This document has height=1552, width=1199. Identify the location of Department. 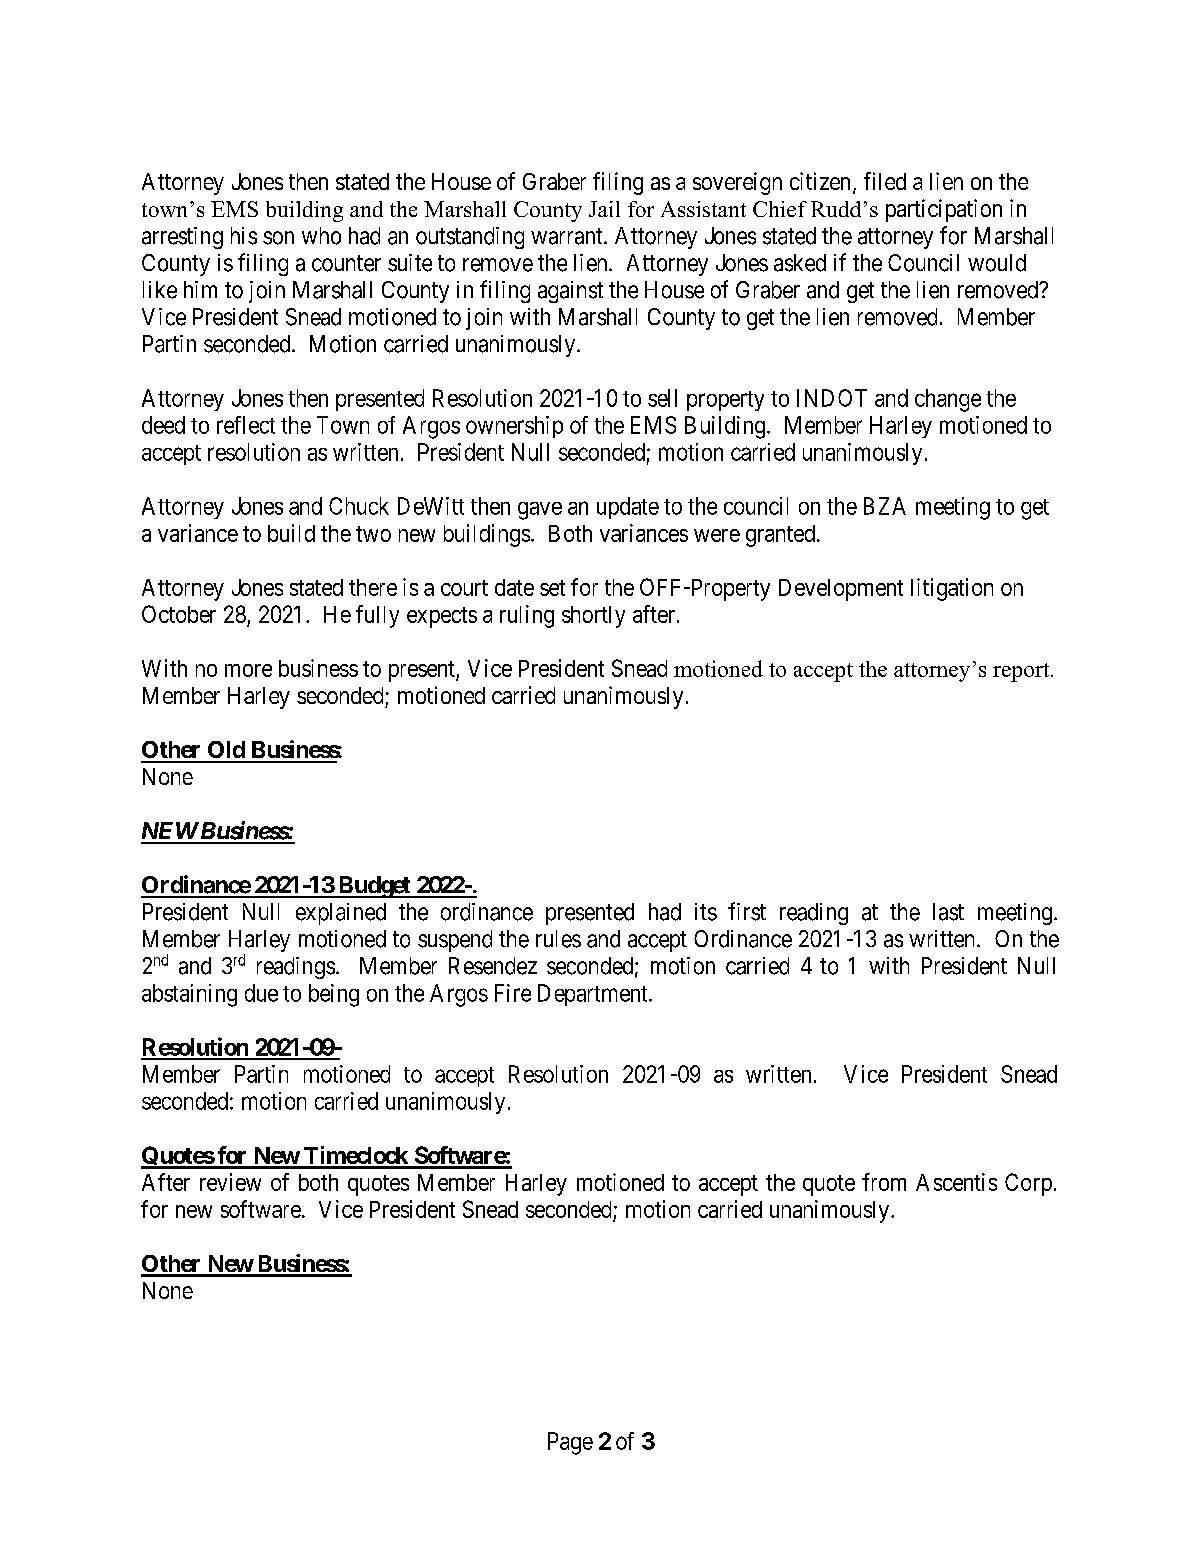
(594, 995).
